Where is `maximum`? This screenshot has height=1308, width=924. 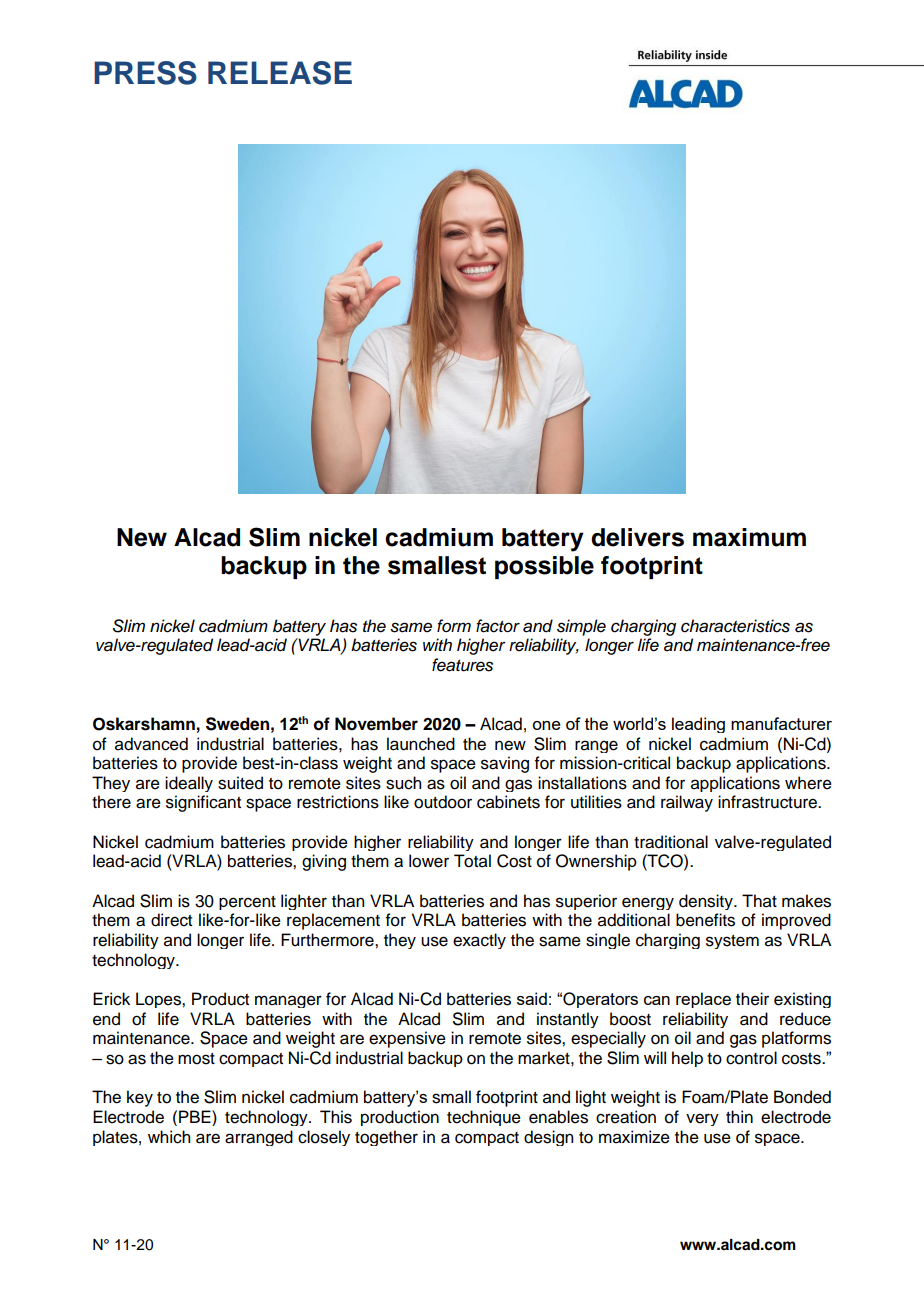
maximum is located at coordinates (749, 537).
